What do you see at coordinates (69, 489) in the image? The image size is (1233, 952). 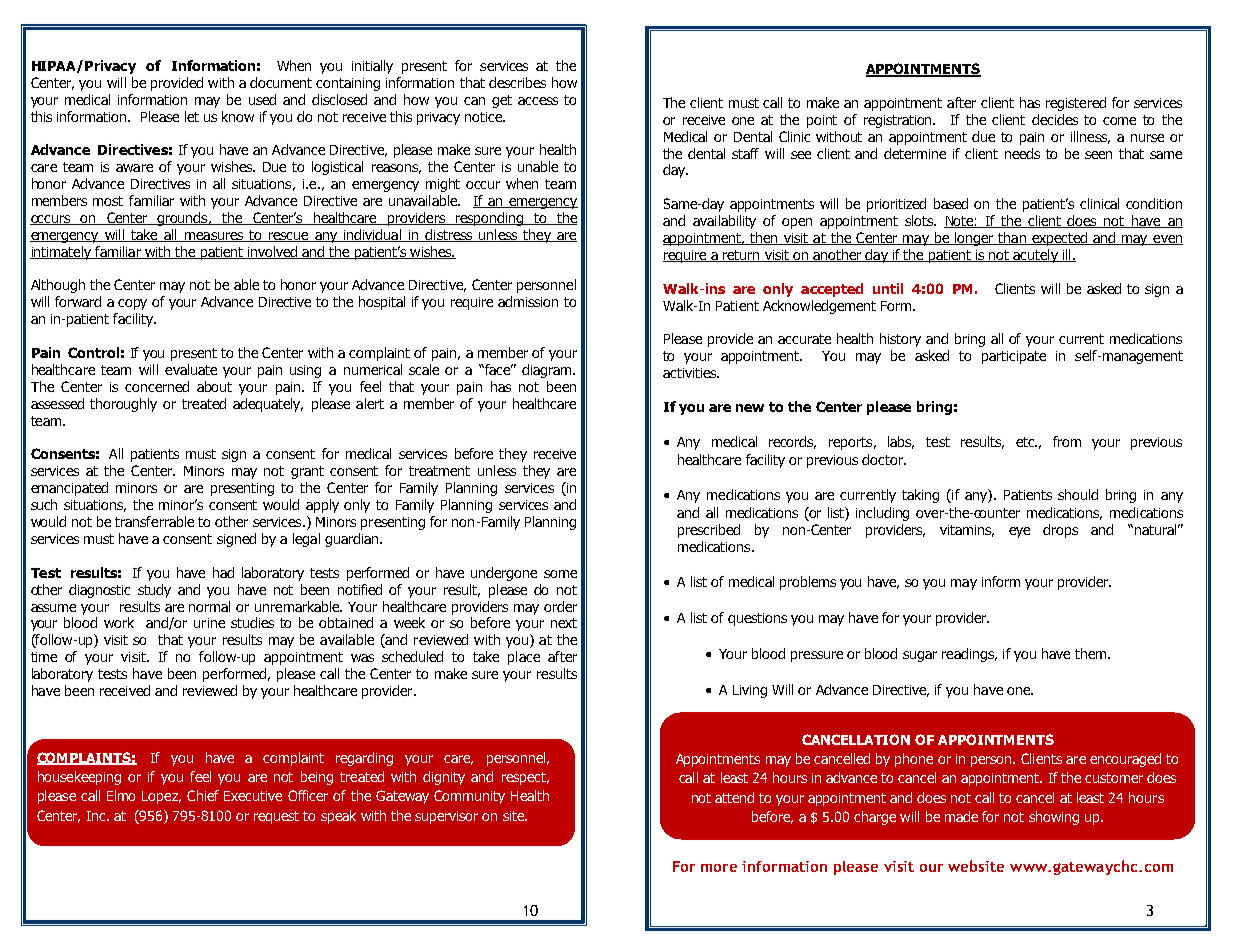 I see `emancipated` at bounding box center [69, 489].
